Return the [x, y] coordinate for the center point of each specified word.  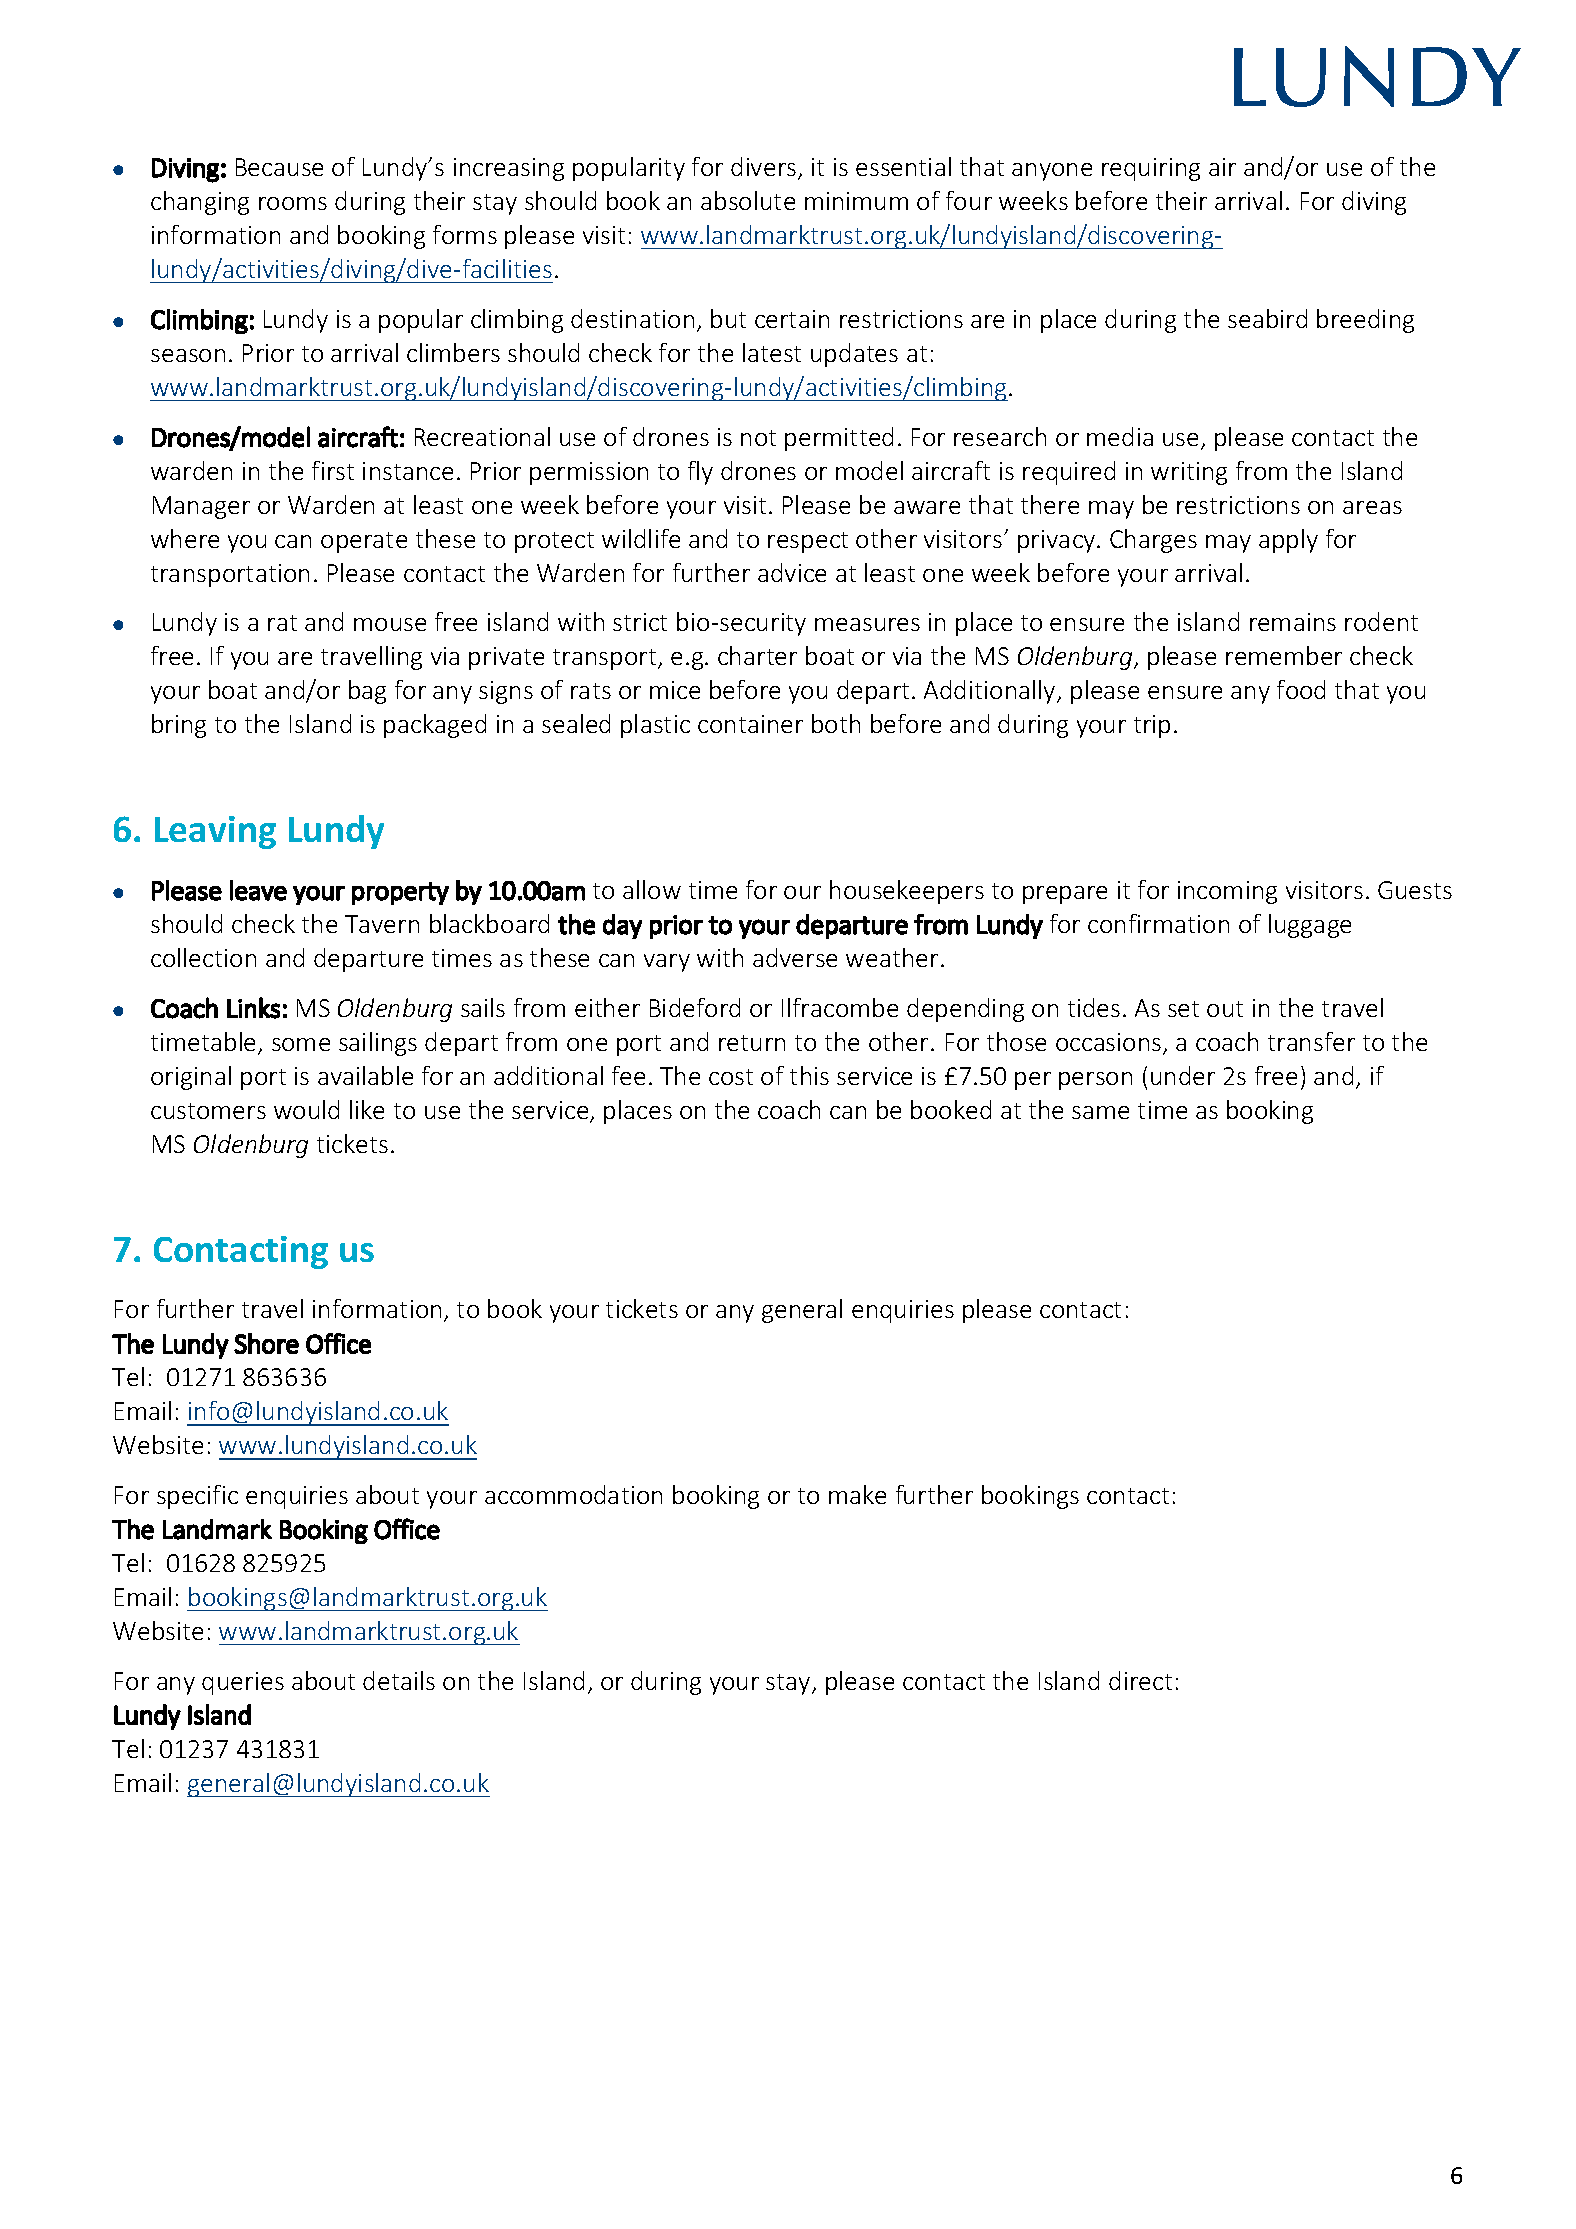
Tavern [382, 924]
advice [792, 572]
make [857, 1494]
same [1100, 1112]
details [399, 1680]
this [809, 1075]
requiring [1151, 169]
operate [364, 542]
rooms [293, 203]
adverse [795, 957]
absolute [748, 200]
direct [1140, 1680]
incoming [1227, 892]
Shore [266, 1343]
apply [1288, 541]
